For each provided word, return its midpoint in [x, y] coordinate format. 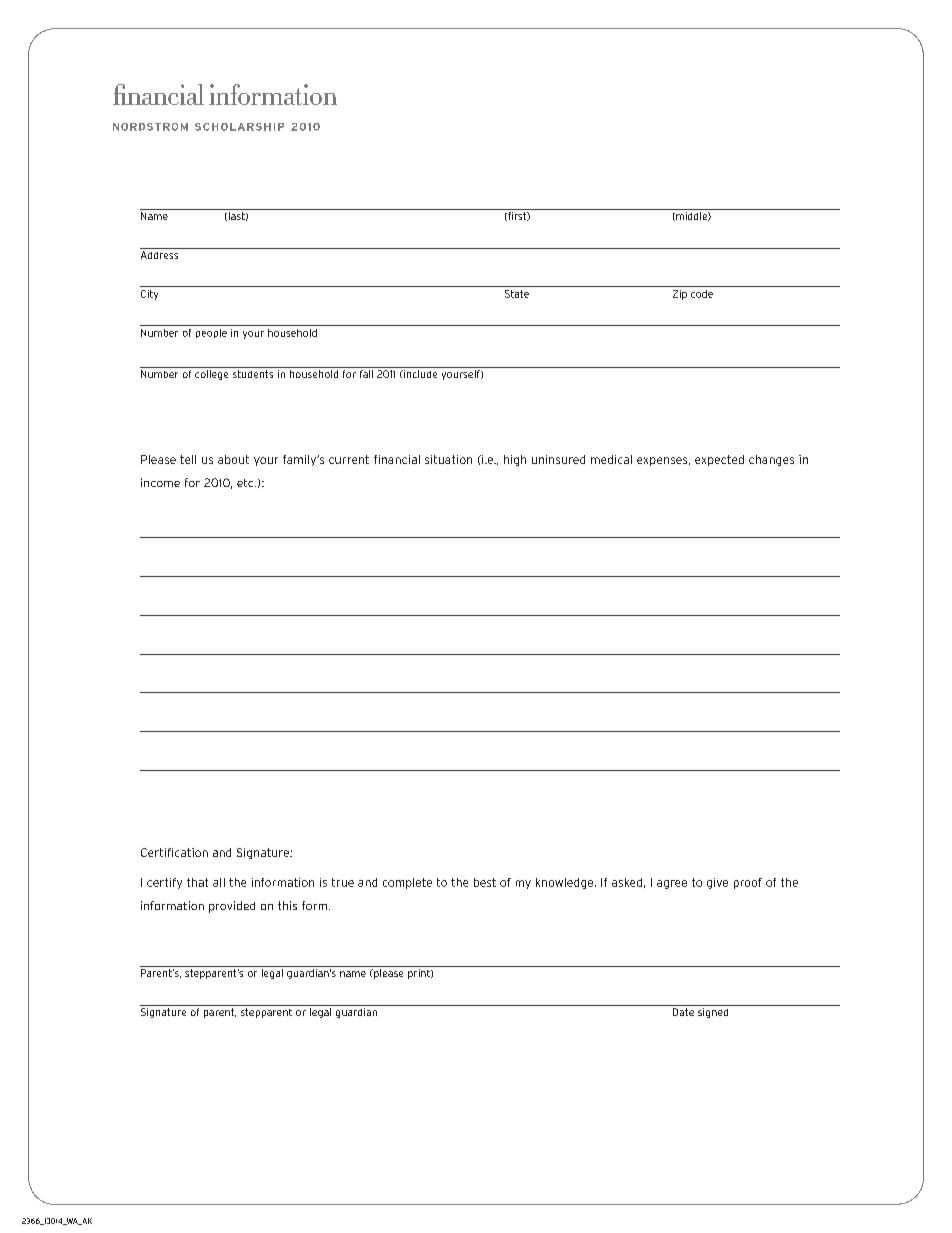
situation [448, 459]
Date [683, 1012]
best [485, 882]
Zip [680, 295]
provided [232, 907]
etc [246, 483]
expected [719, 460]
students [253, 374]
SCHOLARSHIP [239, 127]
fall [366, 374]
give [717, 883]
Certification [174, 852]
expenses [663, 461]
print [420, 974]
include [419, 374]
